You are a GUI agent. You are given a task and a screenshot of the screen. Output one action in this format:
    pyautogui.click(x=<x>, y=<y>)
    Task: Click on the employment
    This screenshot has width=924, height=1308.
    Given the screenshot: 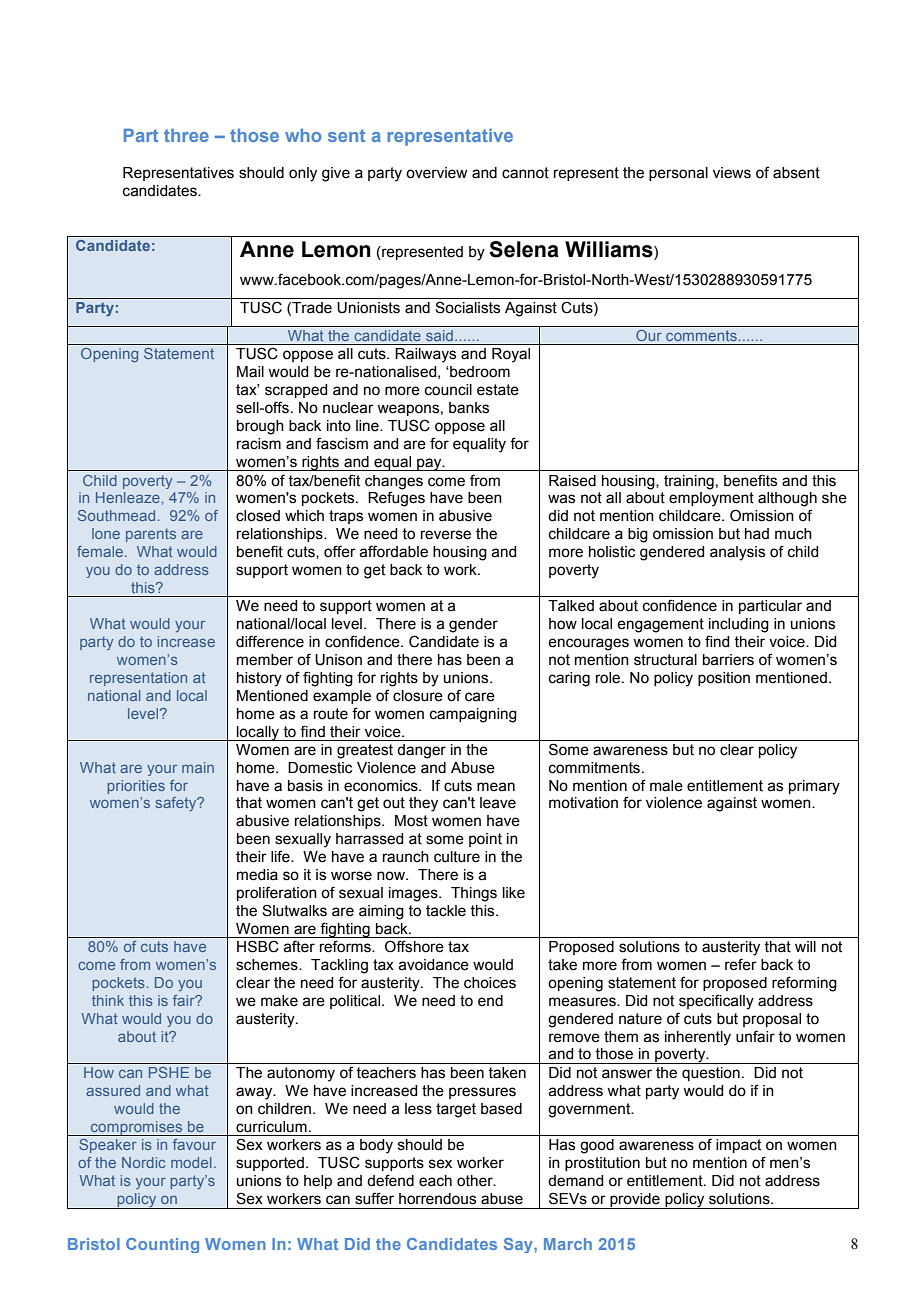 What is the action you would take?
    pyautogui.click(x=711, y=499)
